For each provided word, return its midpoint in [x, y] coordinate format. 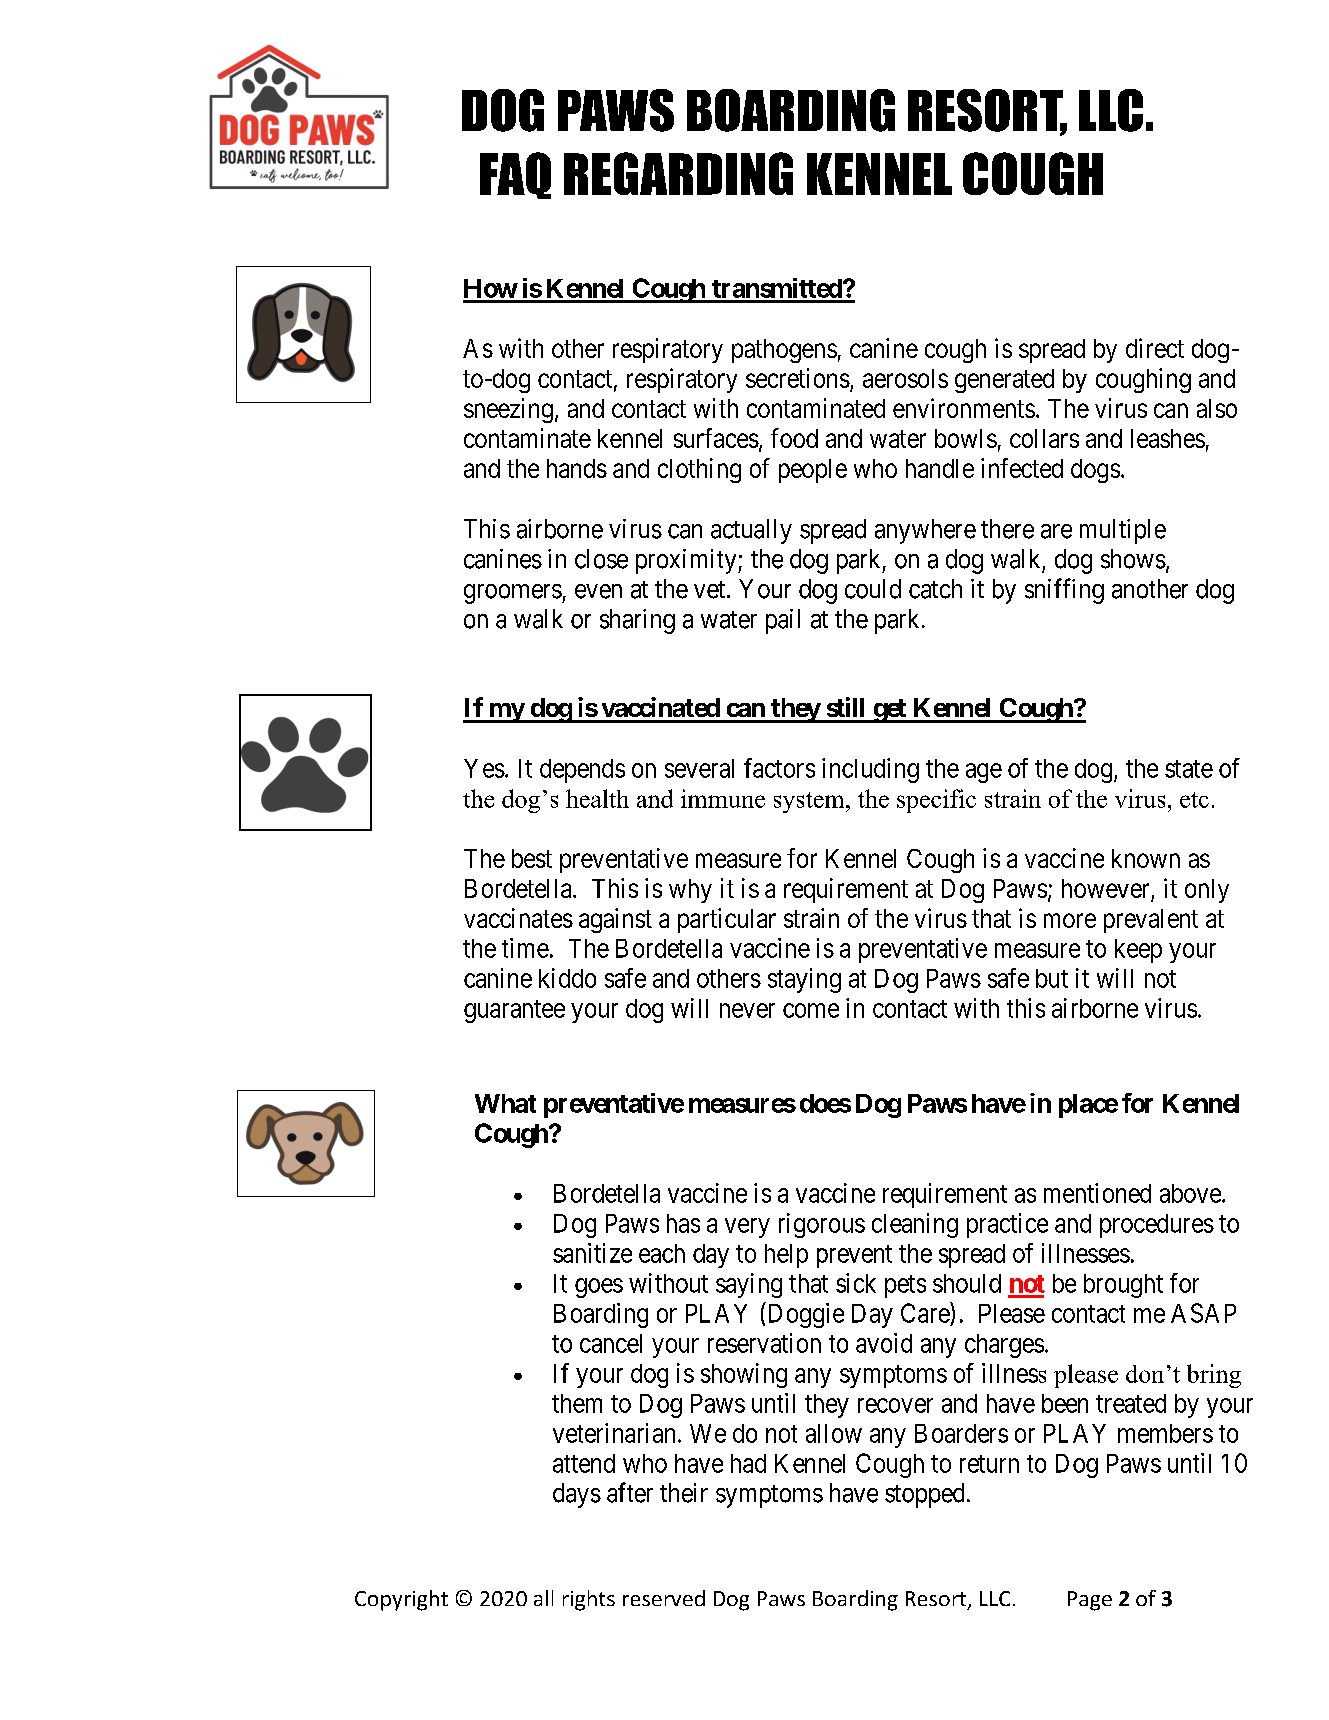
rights [589, 1600]
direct [1155, 348]
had [748, 1463]
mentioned [1097, 1193]
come [811, 1010]
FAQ [515, 175]
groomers [513, 594]
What [505, 1103]
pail [783, 621]
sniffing [1064, 591]
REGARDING [678, 173]
